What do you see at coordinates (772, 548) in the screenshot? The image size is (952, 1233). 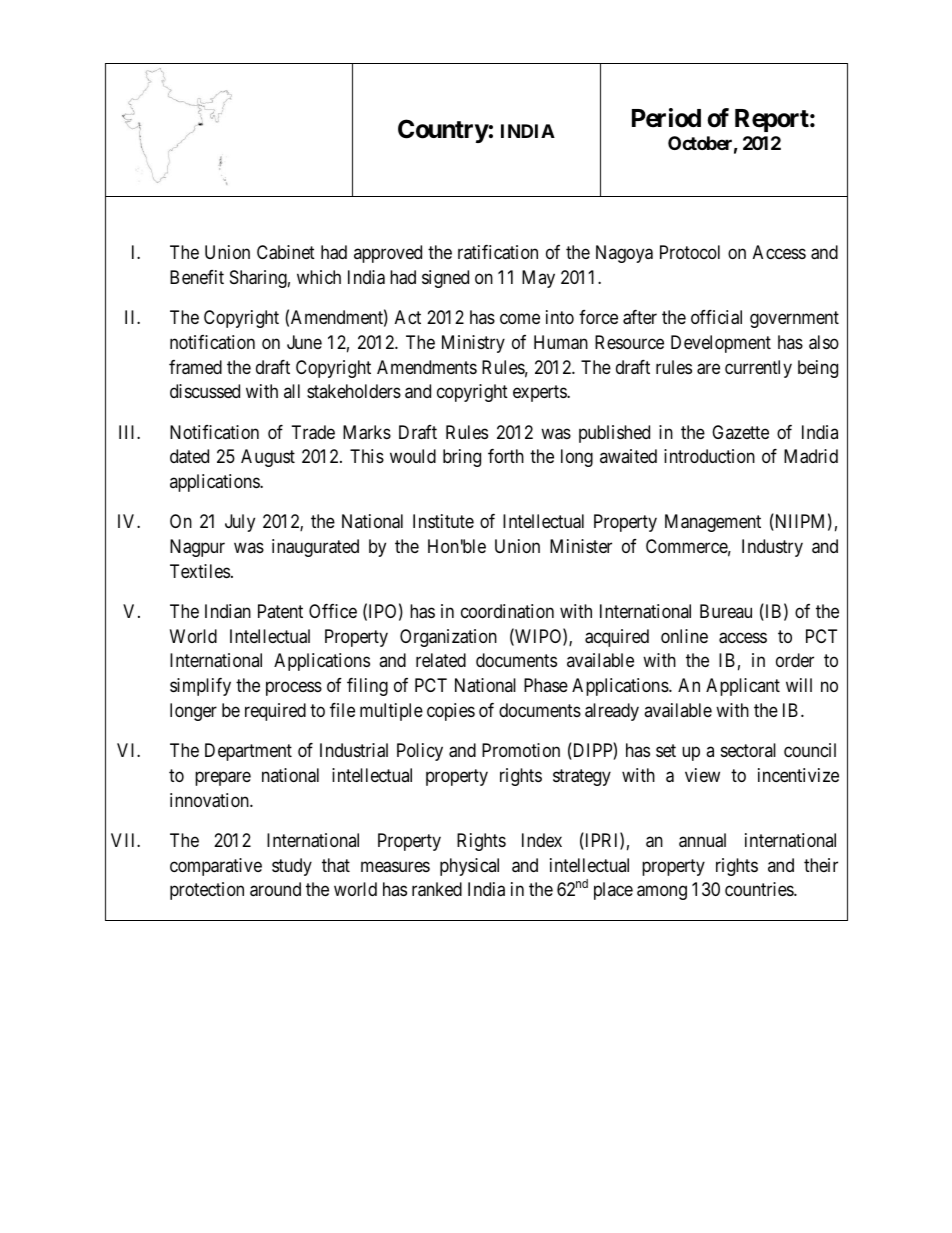 I see `Industry` at bounding box center [772, 548].
